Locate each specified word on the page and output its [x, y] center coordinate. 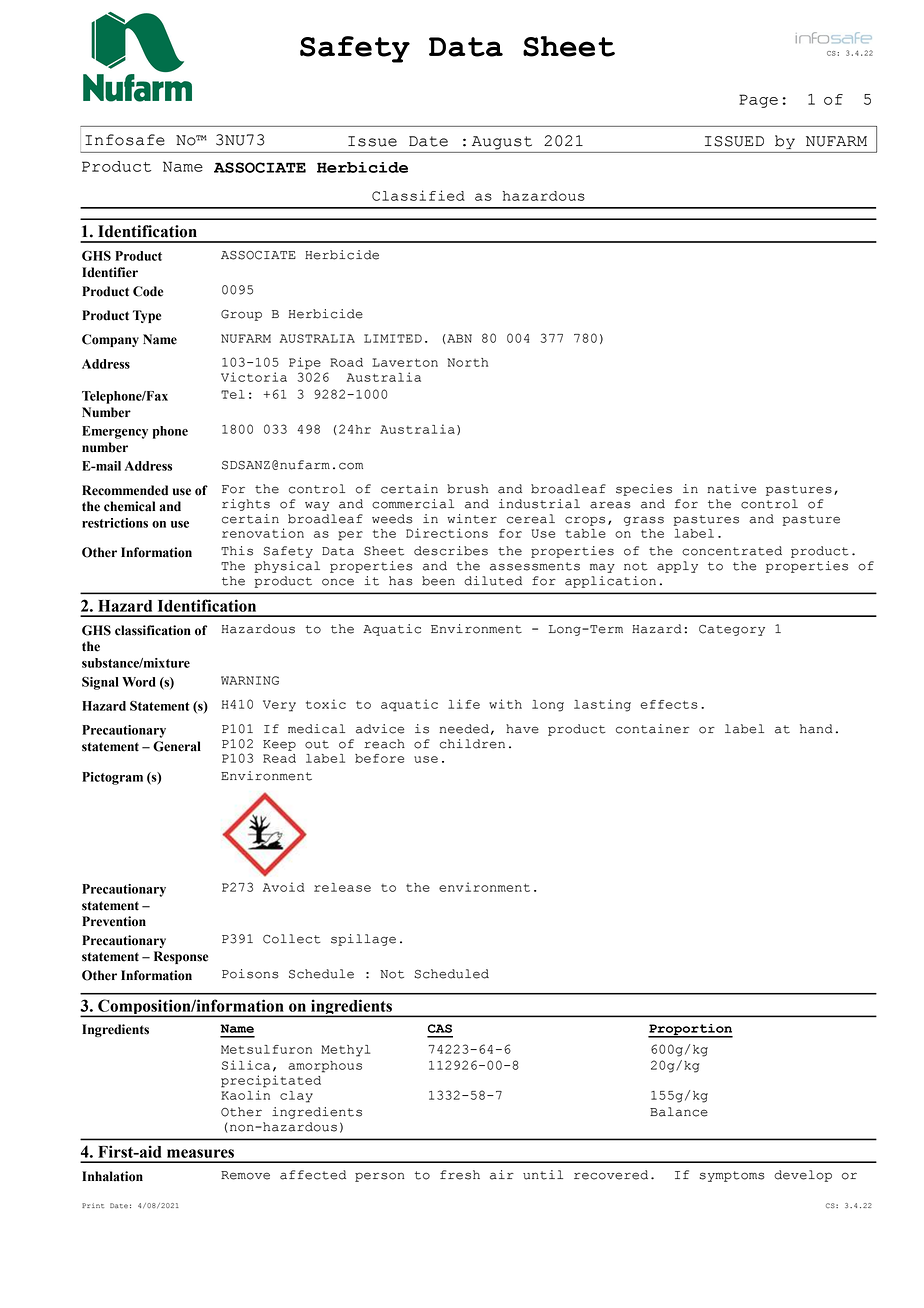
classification [153, 630]
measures [200, 1153]
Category [732, 630]
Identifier [110, 272]
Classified [418, 195]
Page [758, 101]
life [464, 704]
